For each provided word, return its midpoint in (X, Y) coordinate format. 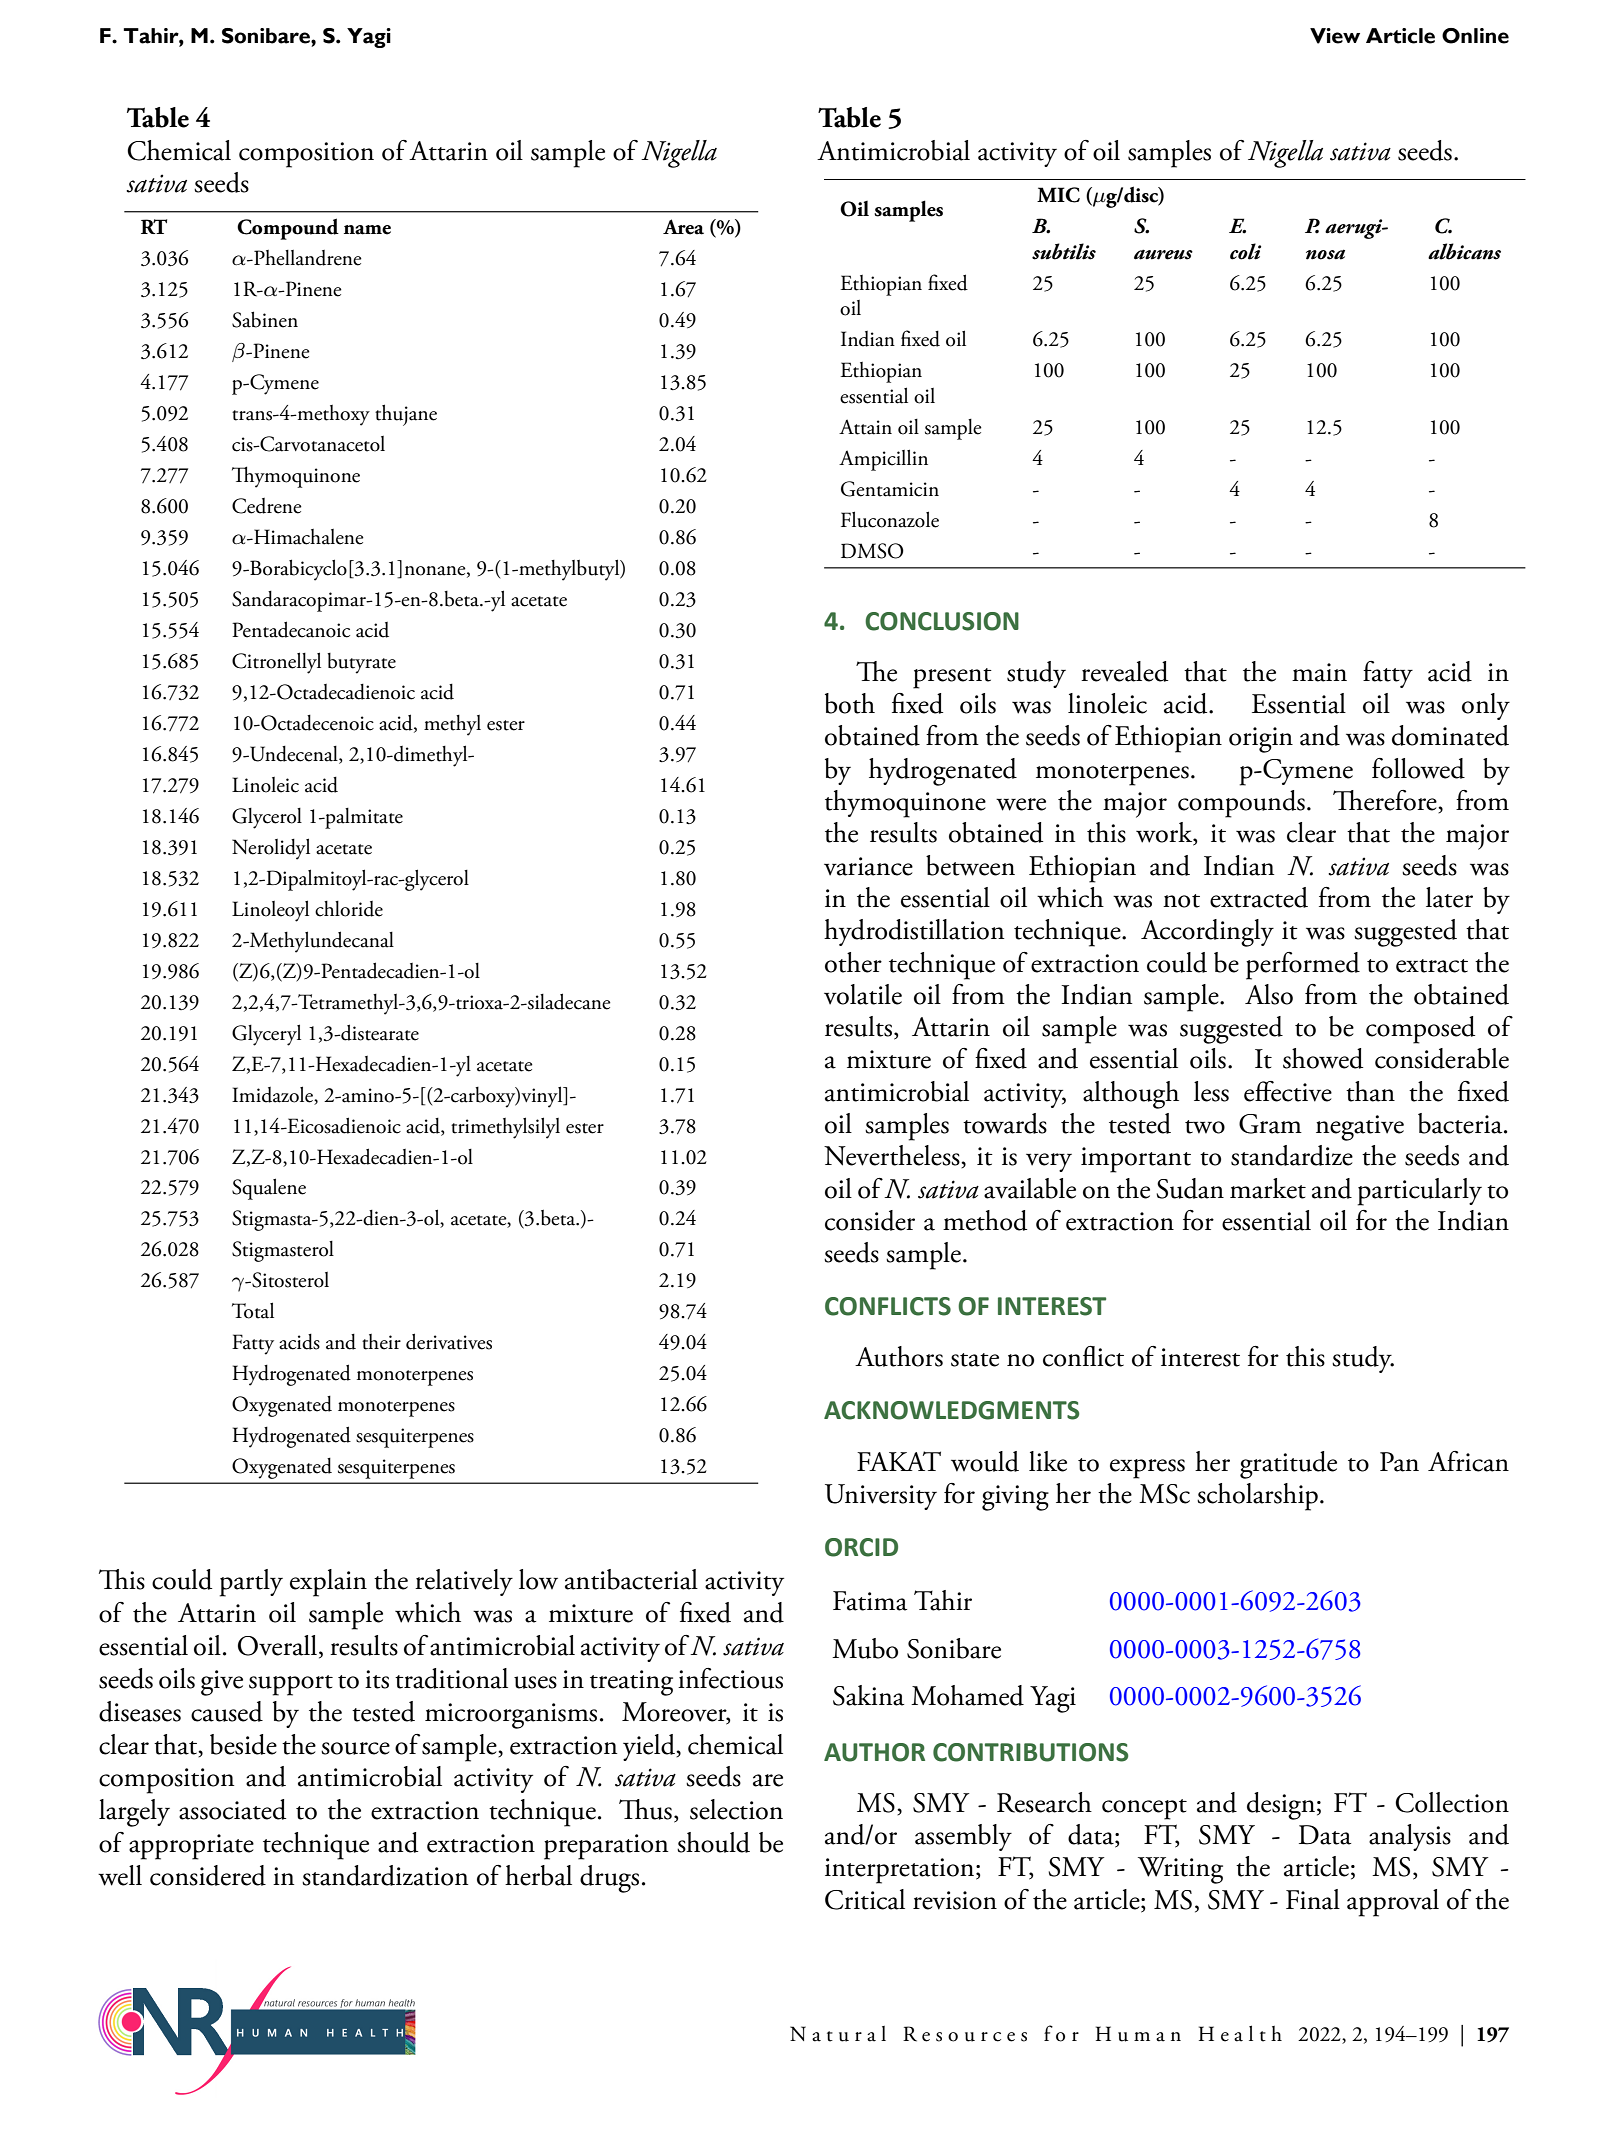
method (985, 1220)
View (1335, 36)
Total (253, 1310)
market (1268, 1188)
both (850, 703)
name (367, 230)
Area (683, 227)
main (1319, 672)
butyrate (361, 663)
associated (232, 1809)
